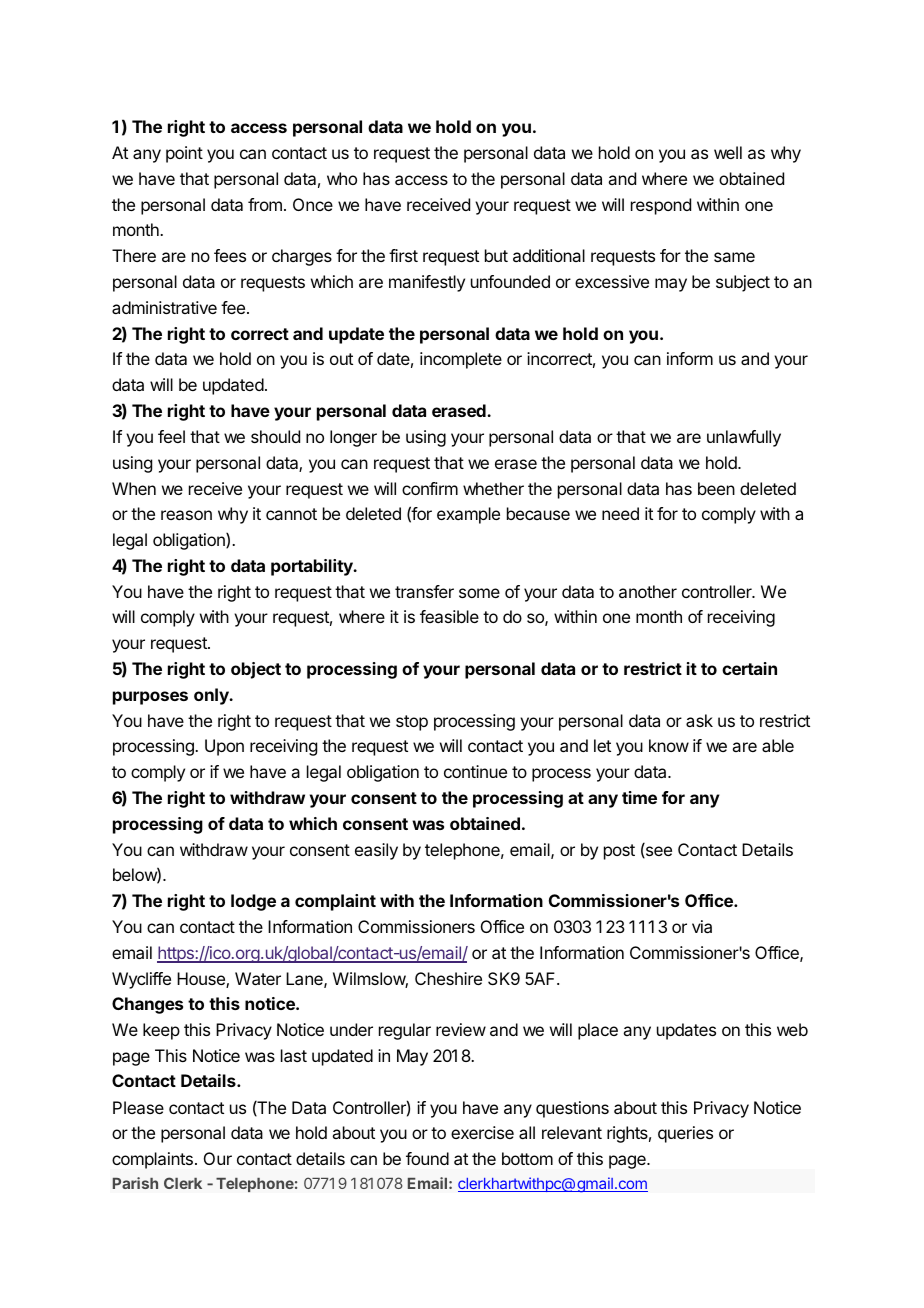 The image size is (924, 1308). I want to click on queries, so click(685, 1134).
